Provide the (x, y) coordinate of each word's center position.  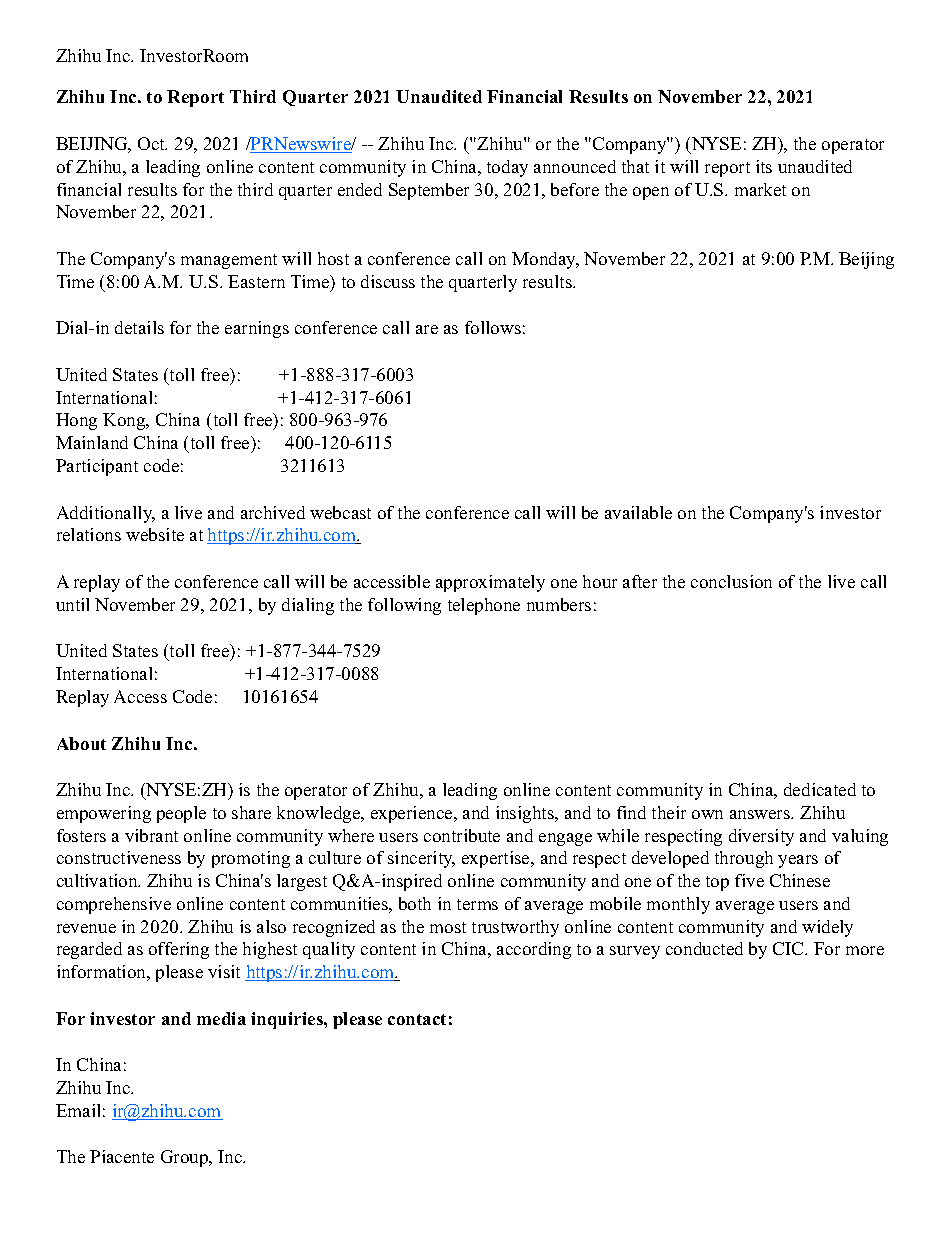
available (638, 512)
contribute (462, 835)
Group (186, 1158)
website (155, 534)
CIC (789, 948)
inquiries (288, 1020)
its (764, 166)
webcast (340, 512)
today (507, 168)
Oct (152, 143)
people (181, 814)
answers (761, 814)
